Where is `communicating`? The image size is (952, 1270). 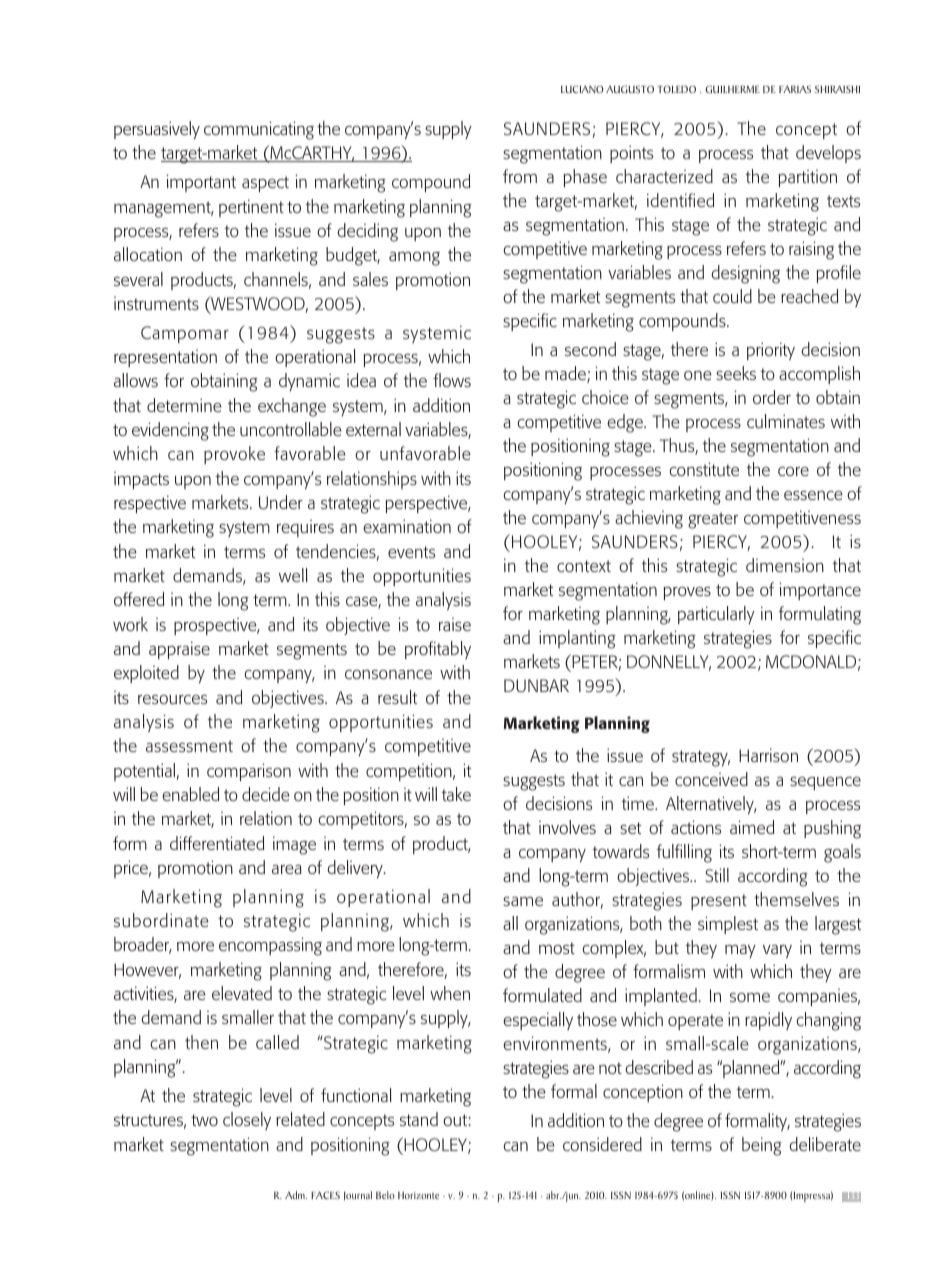 communicating is located at coordinates (259, 130).
